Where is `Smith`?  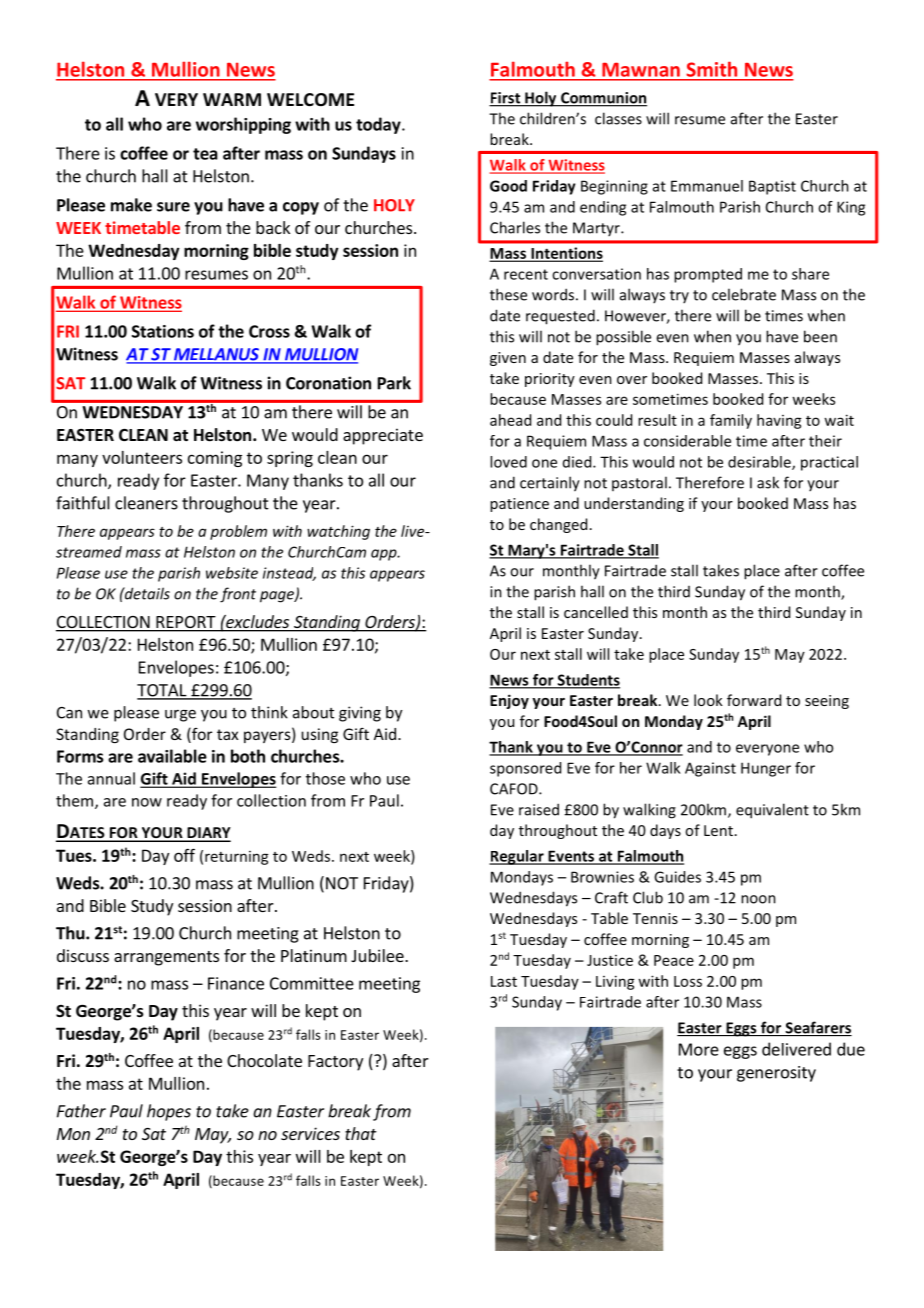
Smith is located at coordinates (712, 69).
